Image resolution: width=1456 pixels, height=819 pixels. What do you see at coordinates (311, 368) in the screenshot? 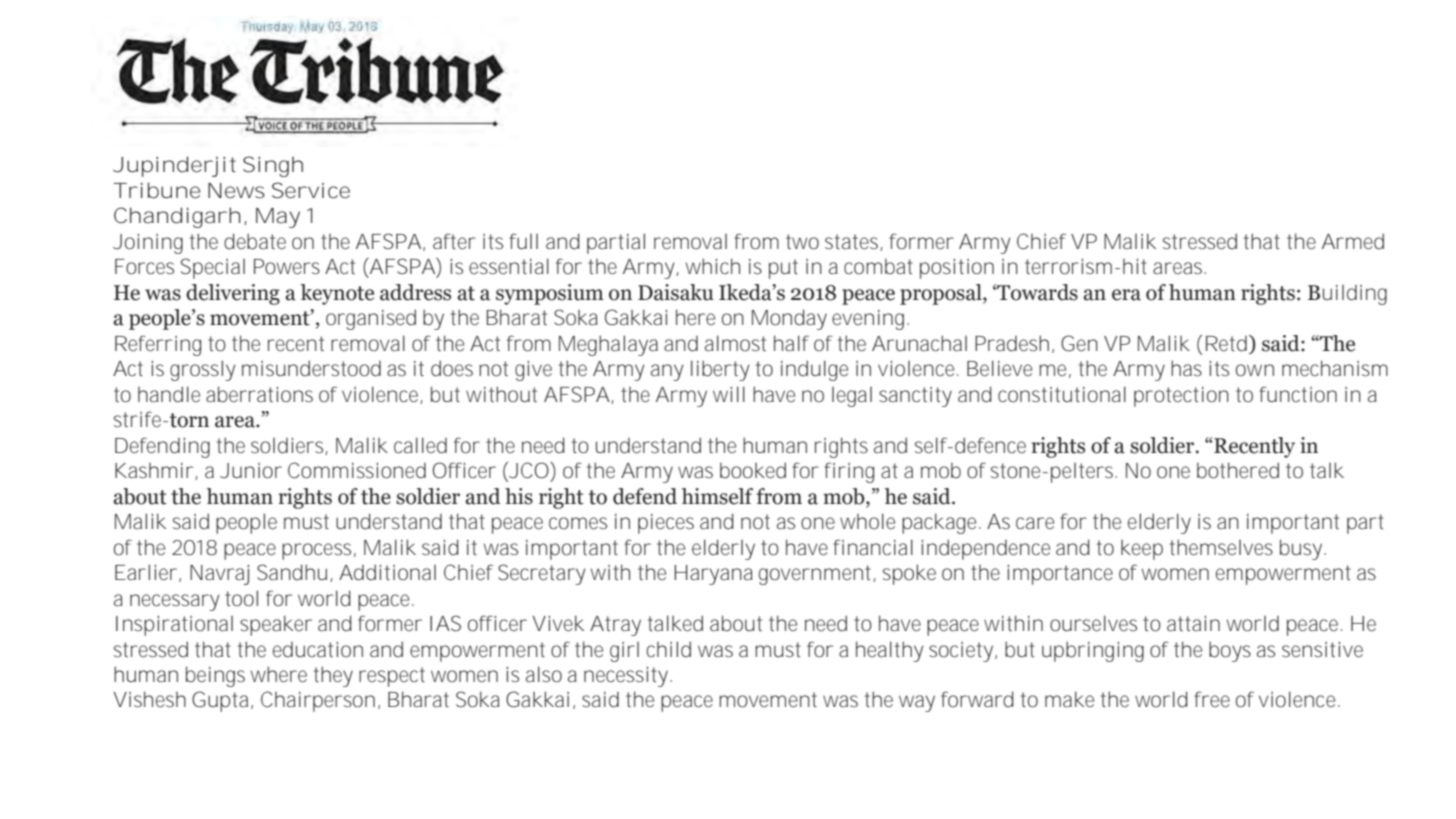
I see `misunderstood` at bounding box center [311, 368].
